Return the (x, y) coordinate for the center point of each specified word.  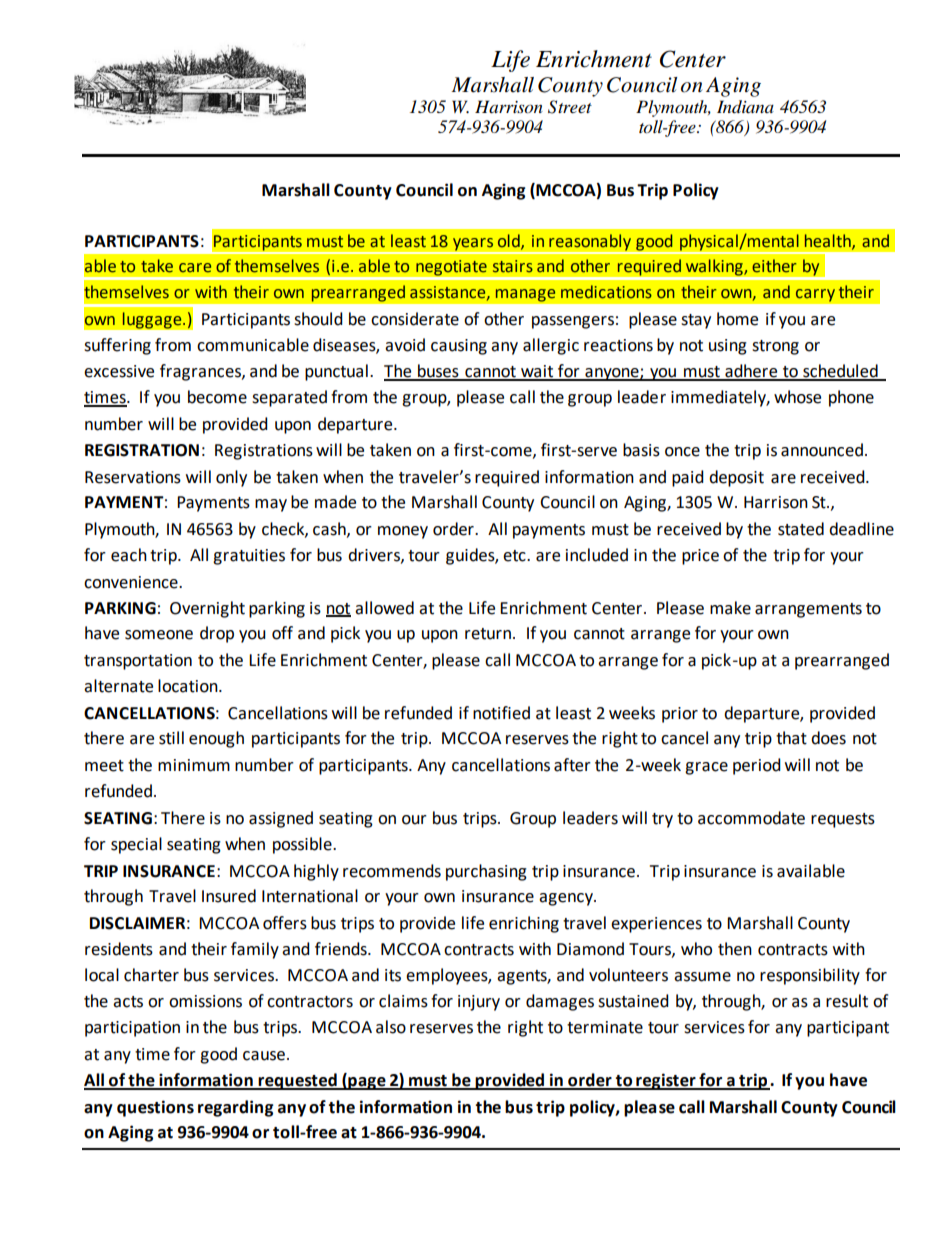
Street (570, 107)
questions (155, 1108)
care (195, 268)
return (489, 634)
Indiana (745, 107)
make (730, 608)
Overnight (207, 609)
